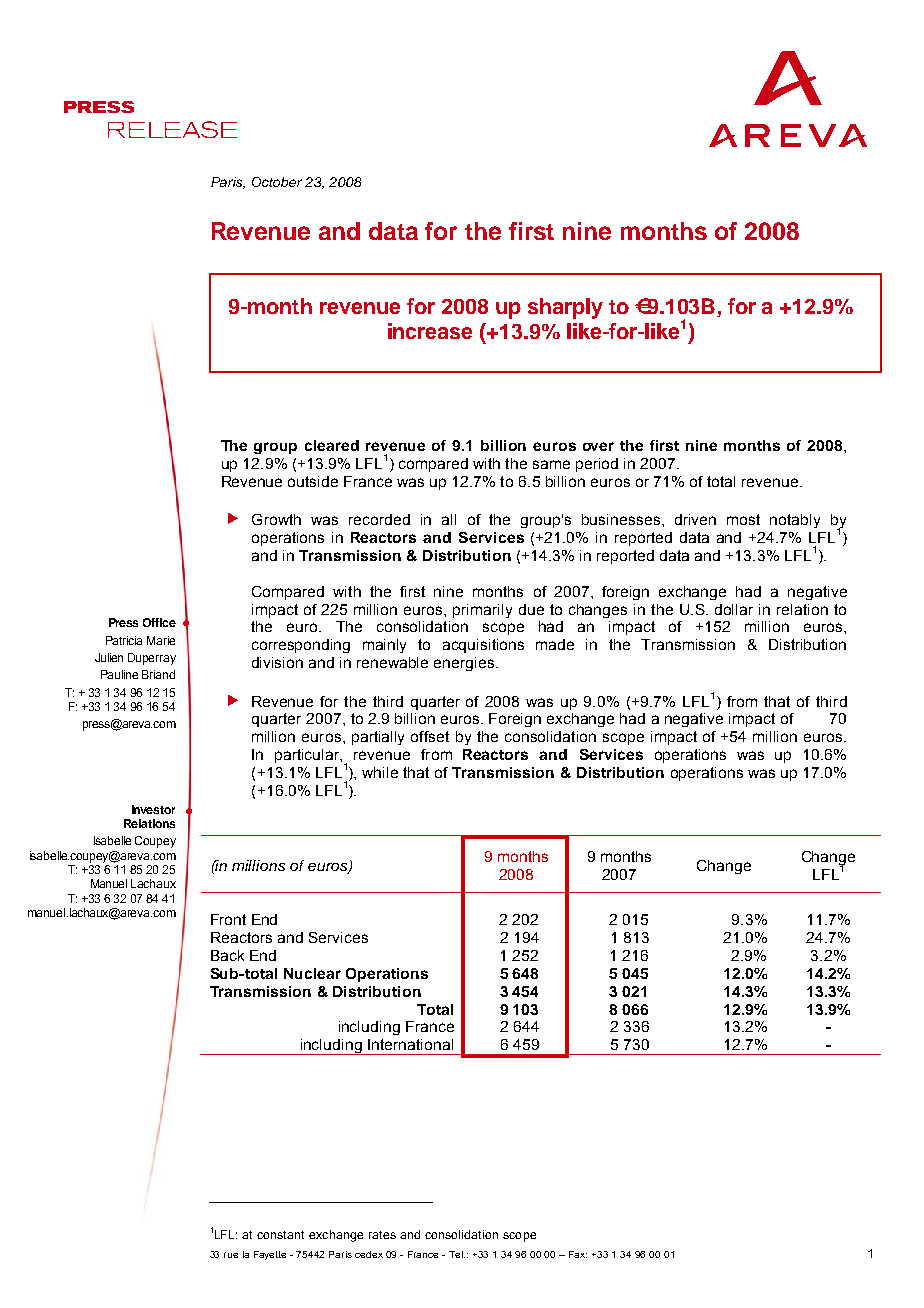 The image size is (924, 1308). What do you see at coordinates (430, 736) in the image?
I see `offset` at bounding box center [430, 736].
